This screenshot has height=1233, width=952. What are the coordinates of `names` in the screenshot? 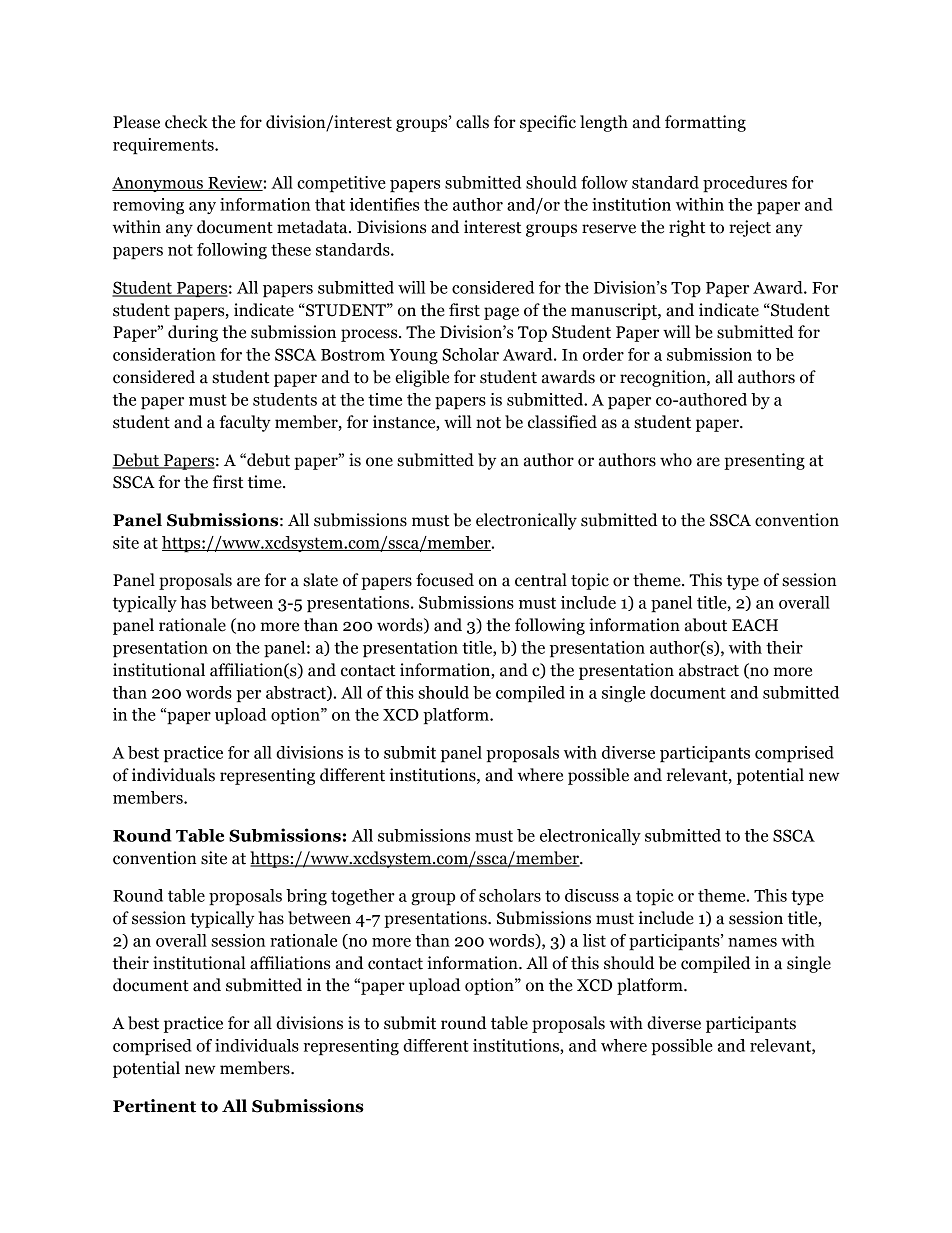 It's located at (752, 942).
